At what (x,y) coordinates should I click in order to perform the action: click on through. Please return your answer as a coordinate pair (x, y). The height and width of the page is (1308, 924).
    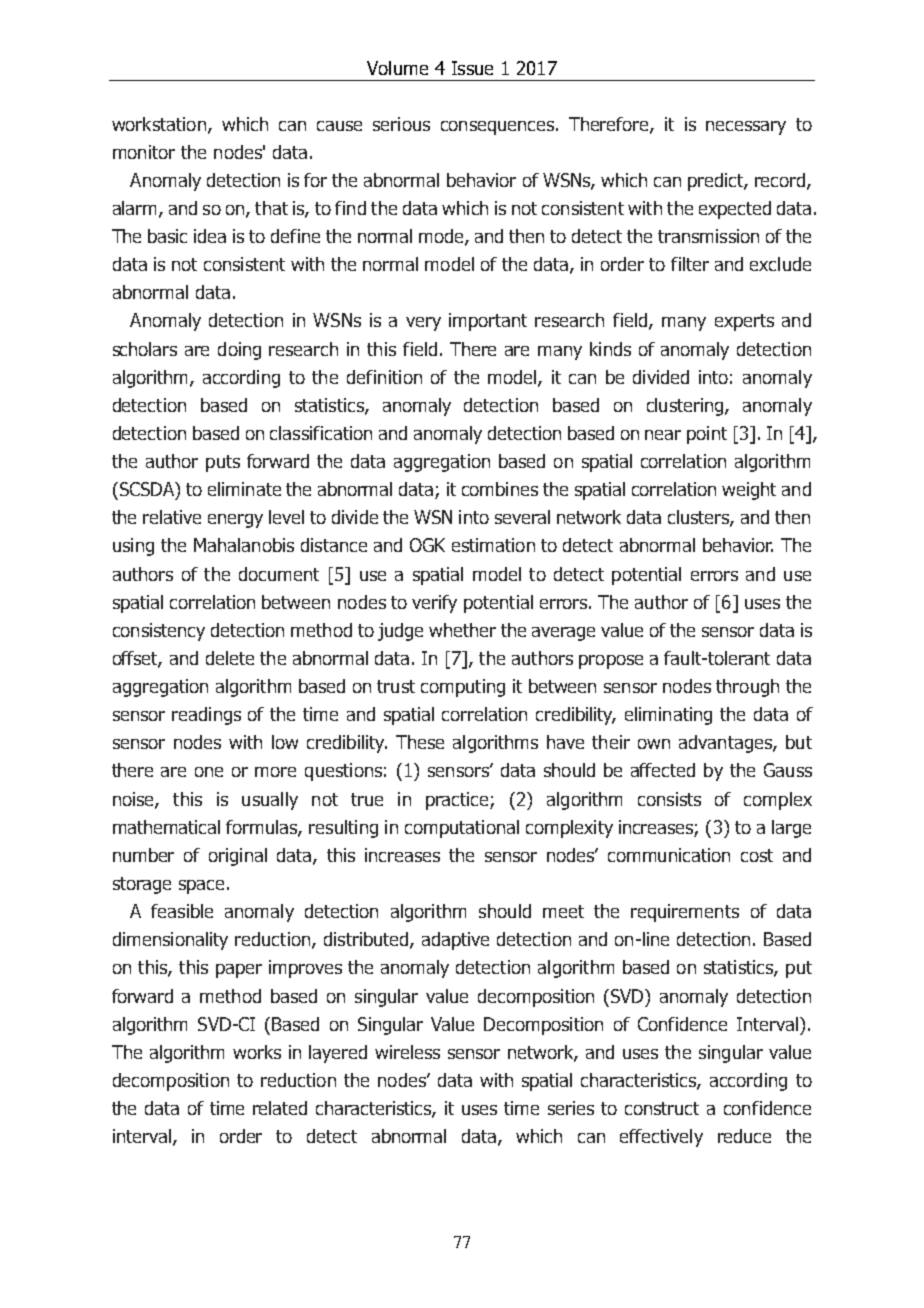
    Looking at the image, I should click on (747, 688).
